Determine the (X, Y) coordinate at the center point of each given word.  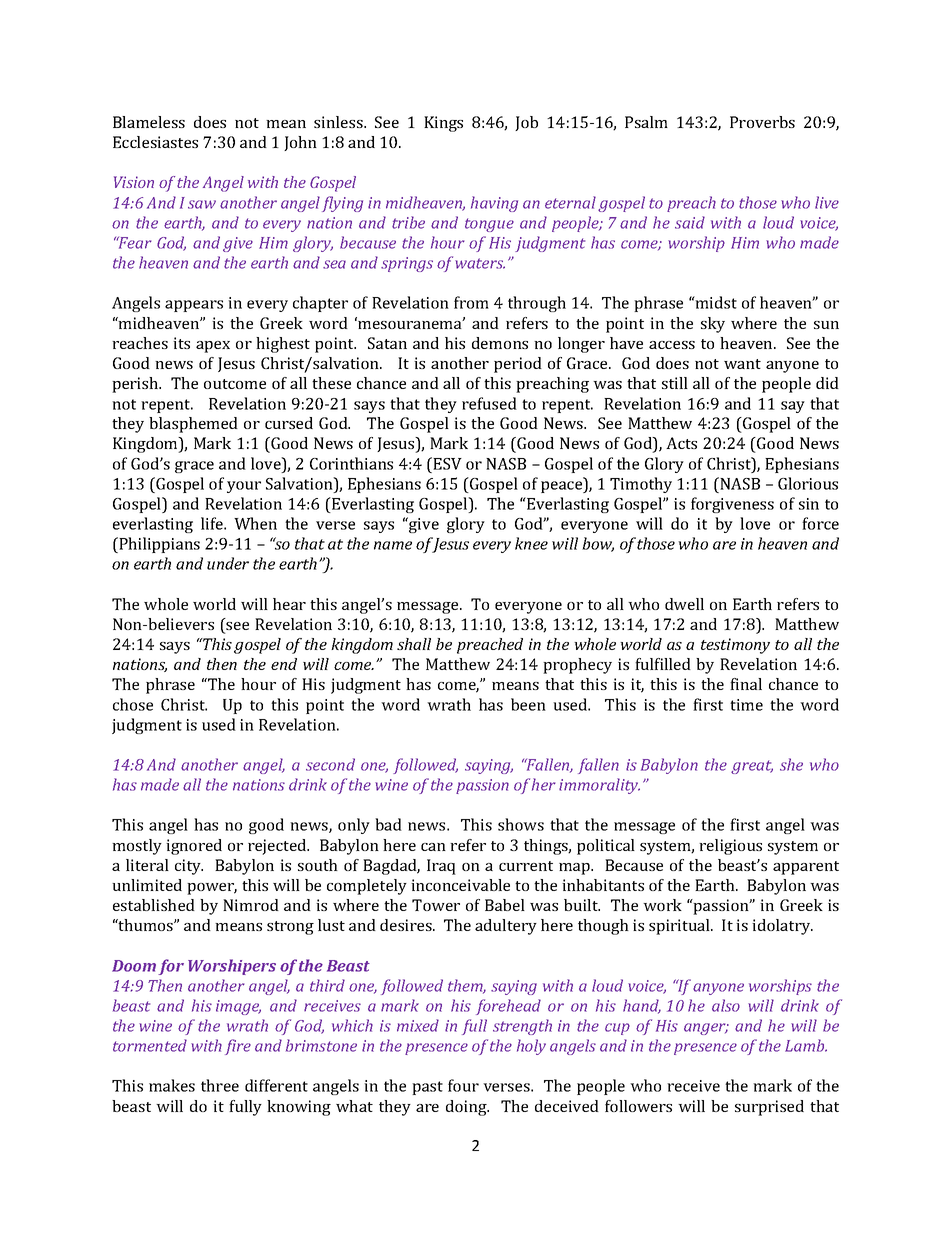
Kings (443, 124)
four (463, 1085)
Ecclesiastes (155, 142)
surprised (769, 1108)
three (220, 1085)
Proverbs (762, 122)
